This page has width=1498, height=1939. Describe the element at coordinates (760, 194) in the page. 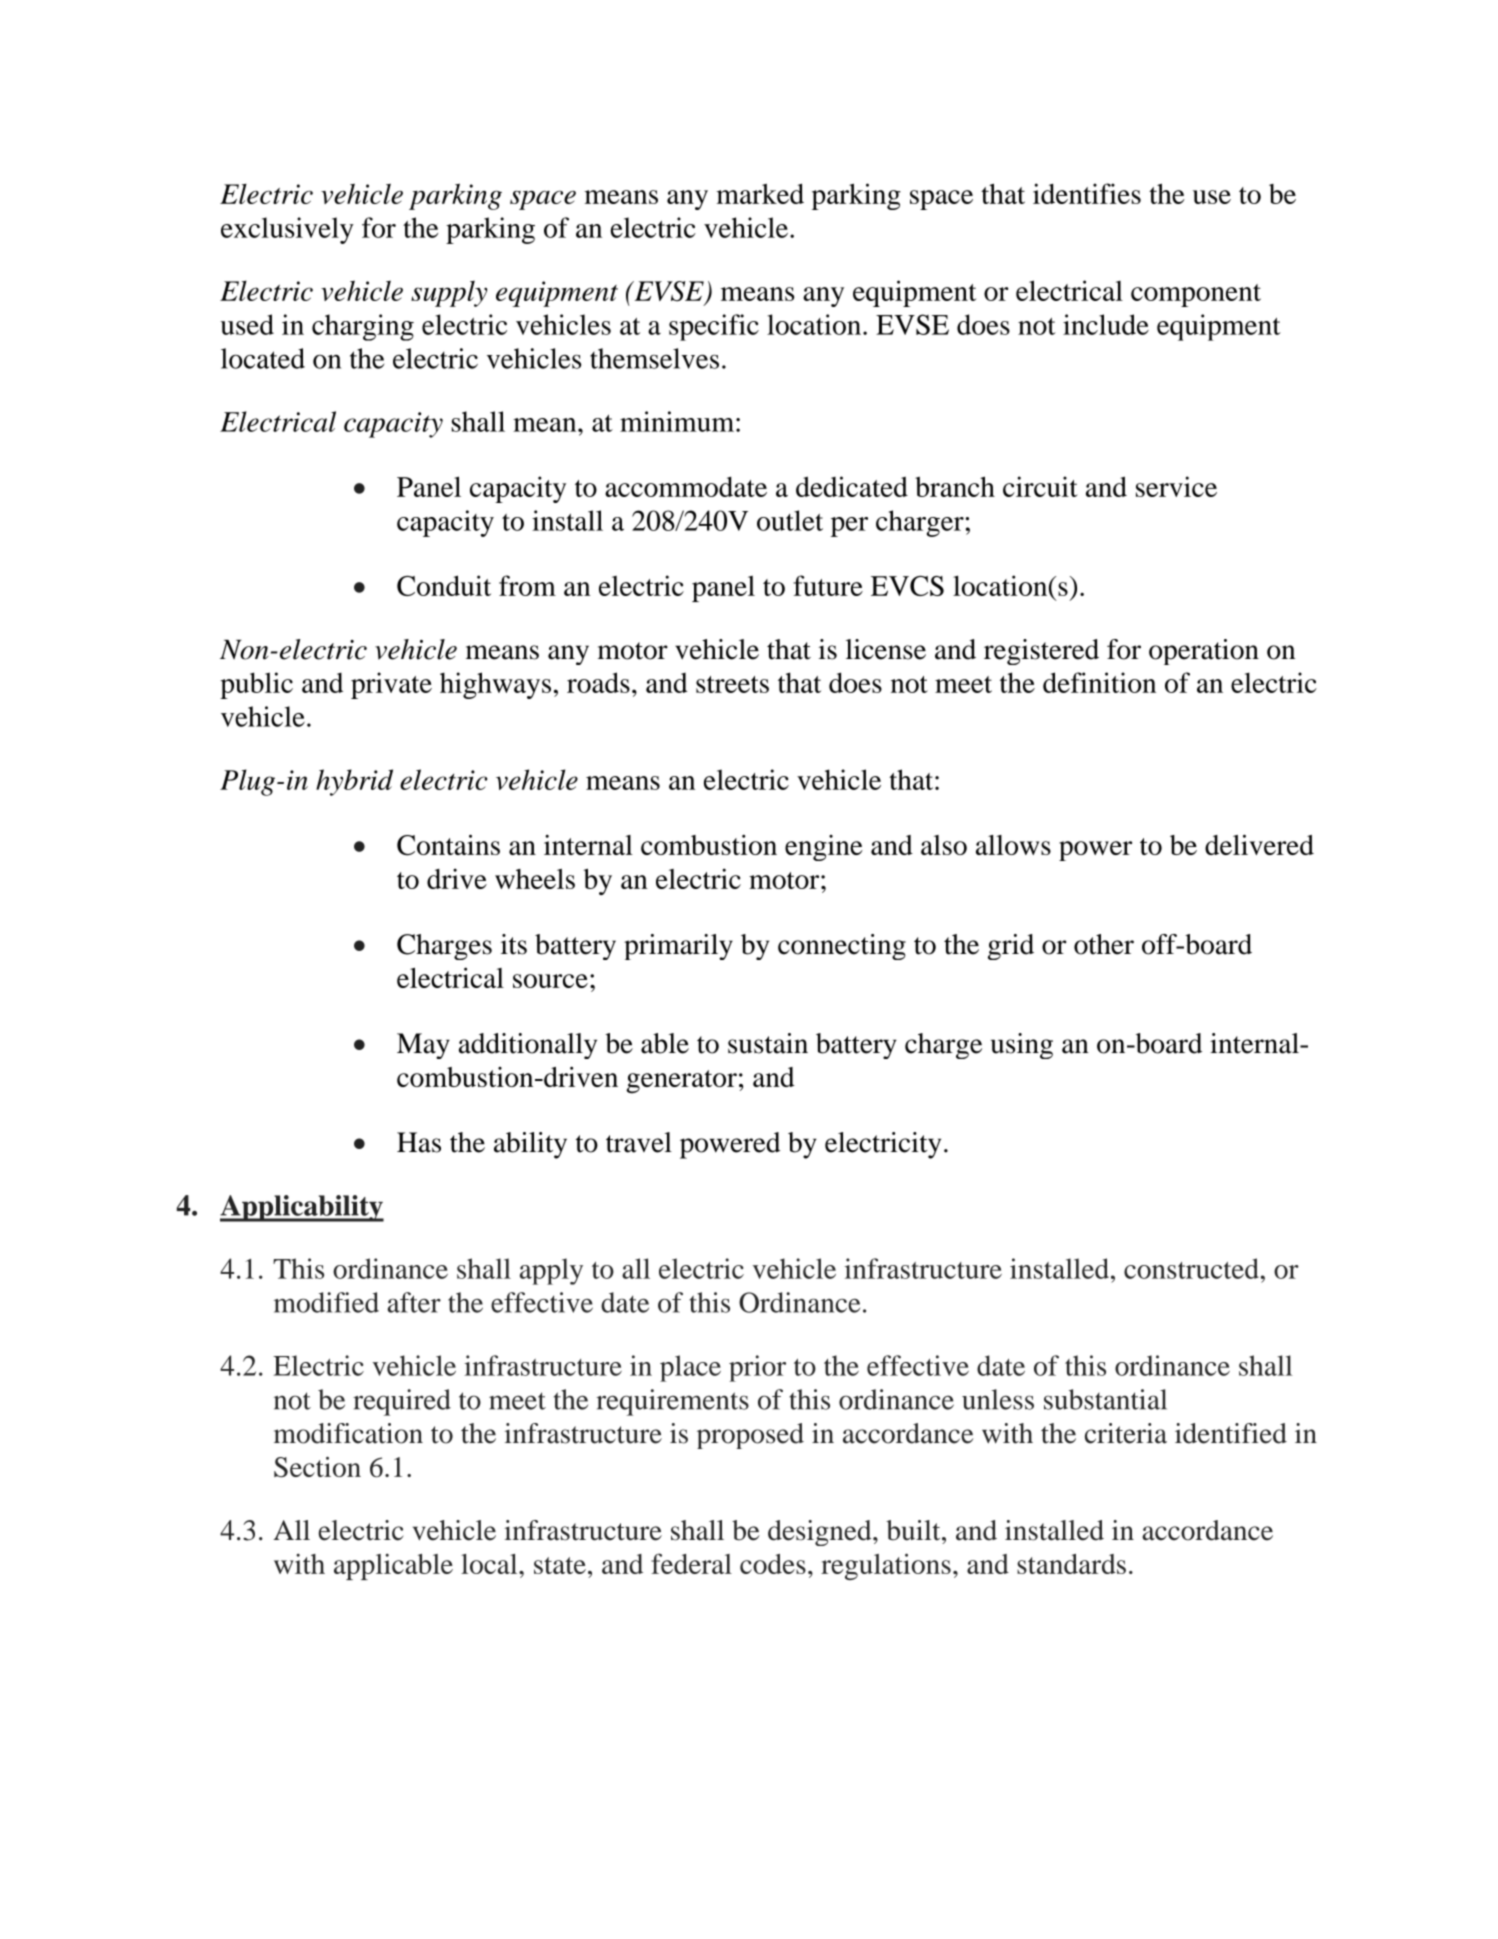

I see `marked` at that location.
